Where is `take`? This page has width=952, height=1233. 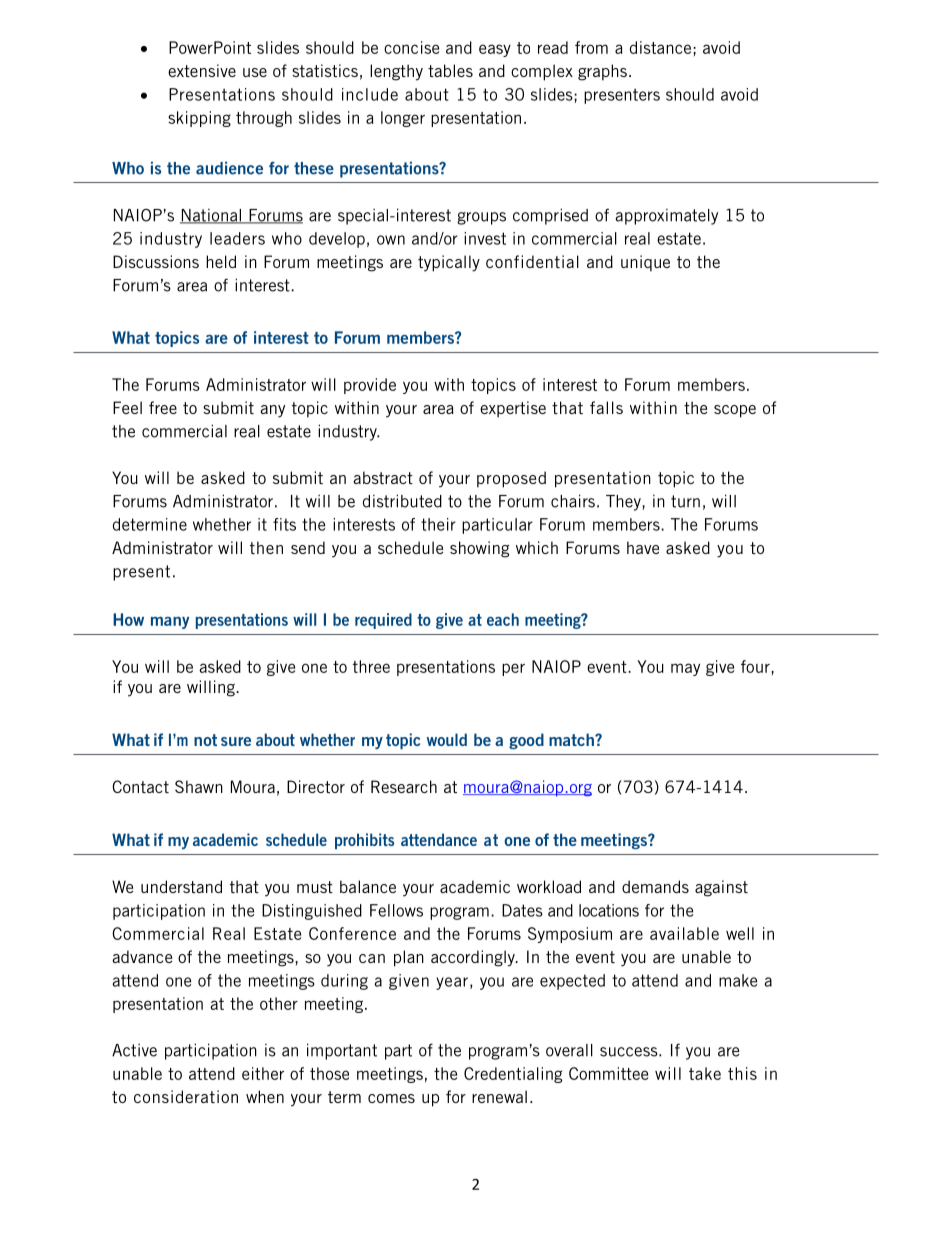
take is located at coordinates (705, 1073).
